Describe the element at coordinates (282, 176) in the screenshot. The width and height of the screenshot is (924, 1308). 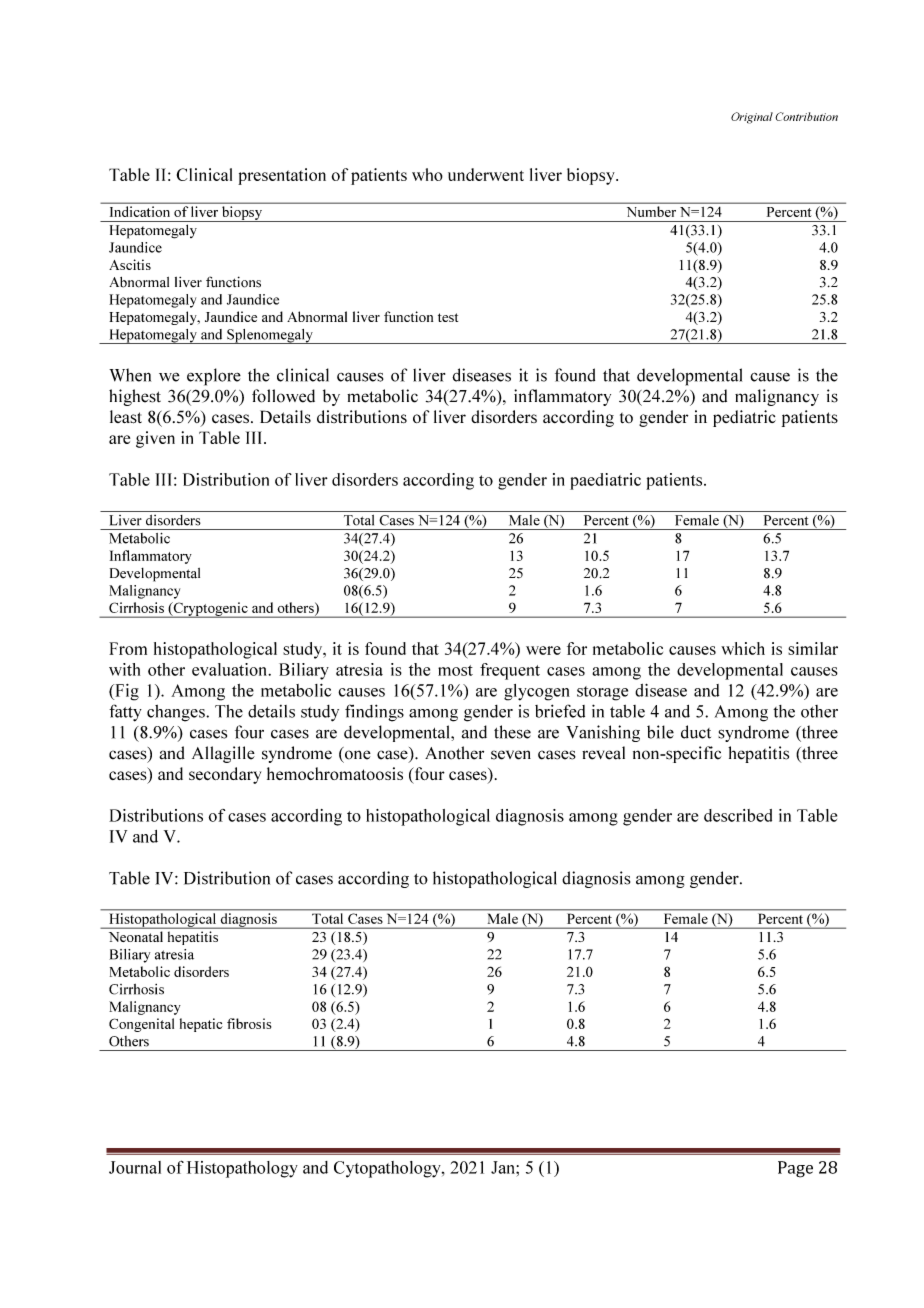
I see `presentation` at that location.
